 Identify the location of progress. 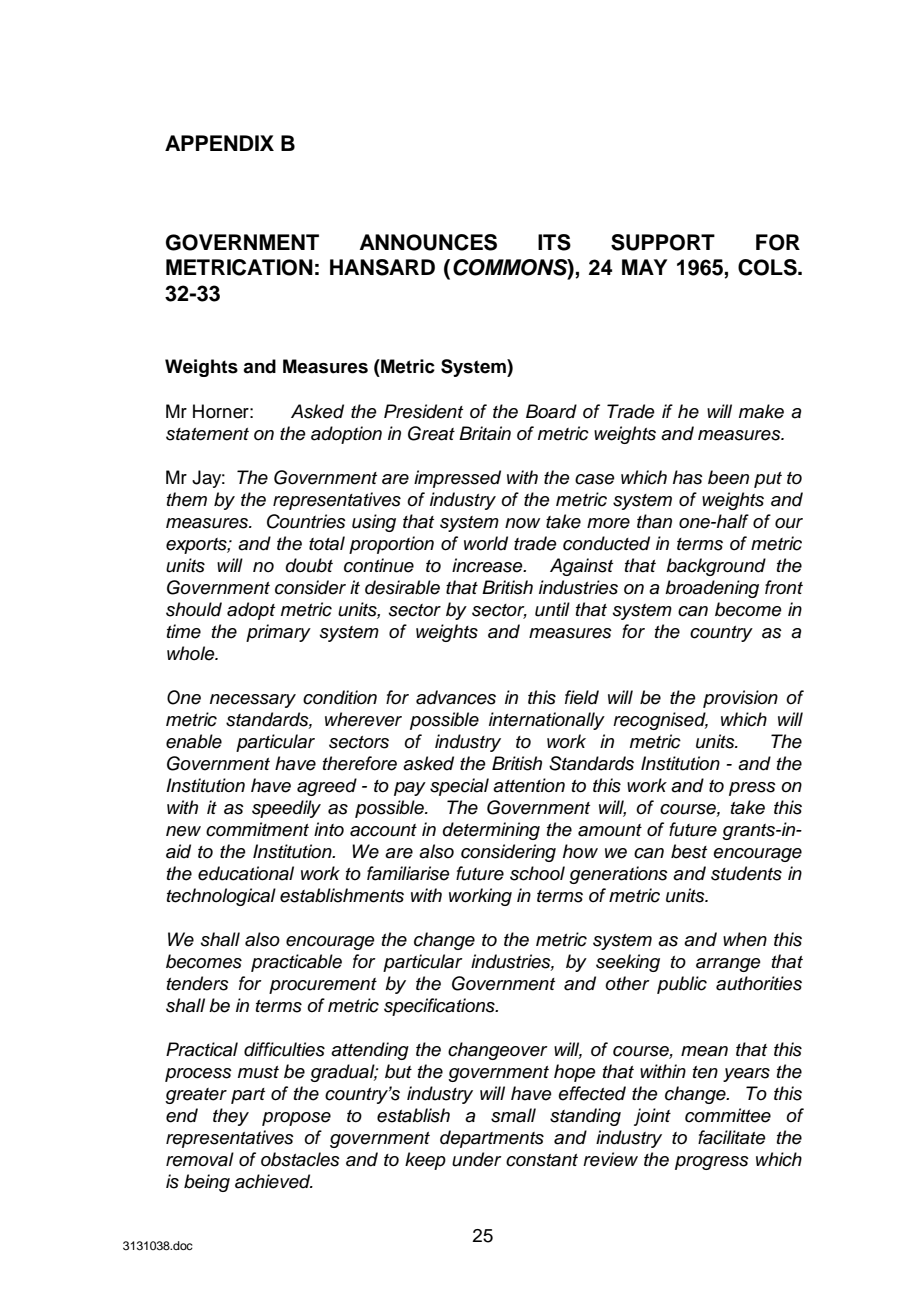
(712, 1163).
